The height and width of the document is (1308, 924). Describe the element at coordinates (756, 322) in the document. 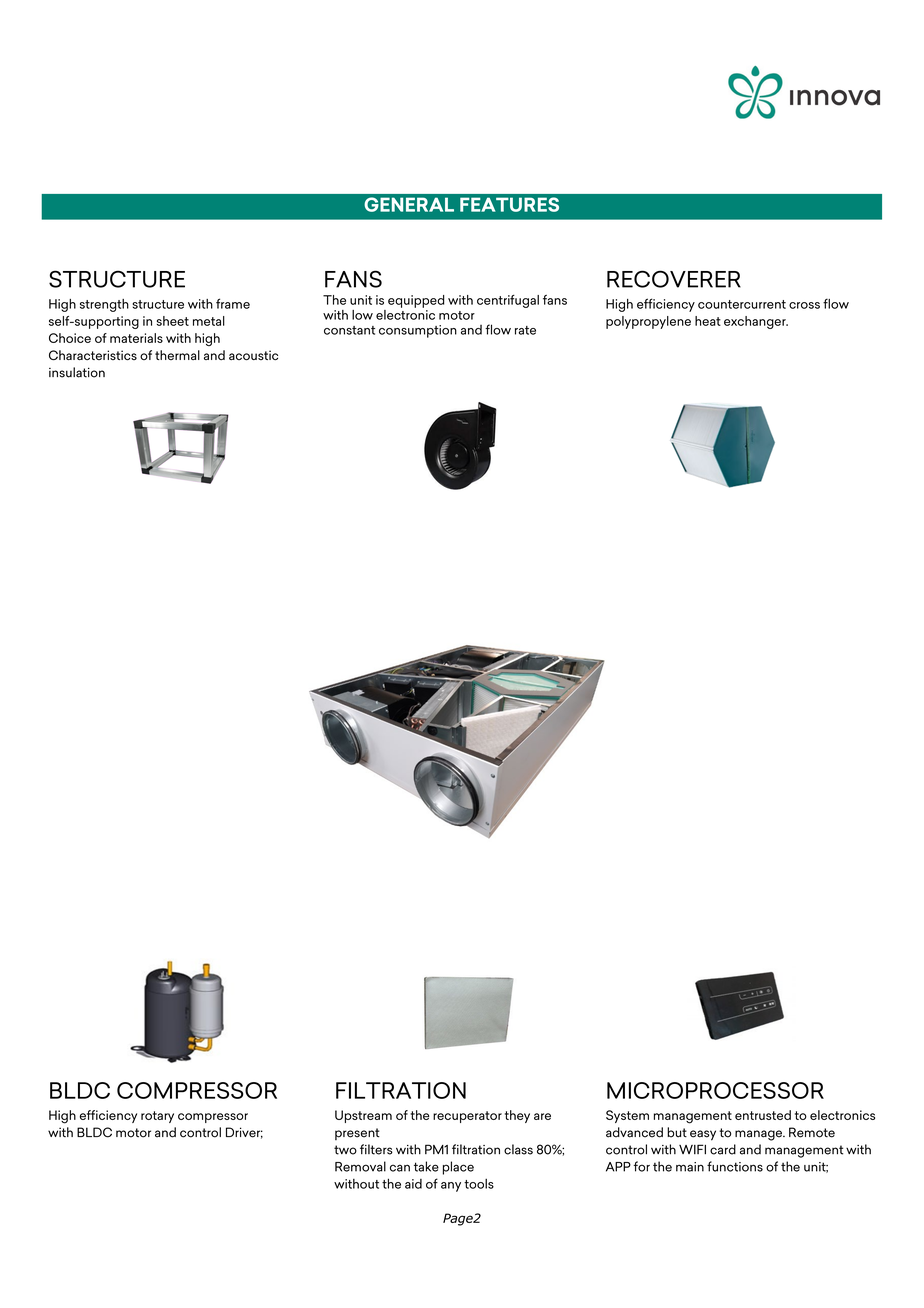

I see `exchanger` at that location.
